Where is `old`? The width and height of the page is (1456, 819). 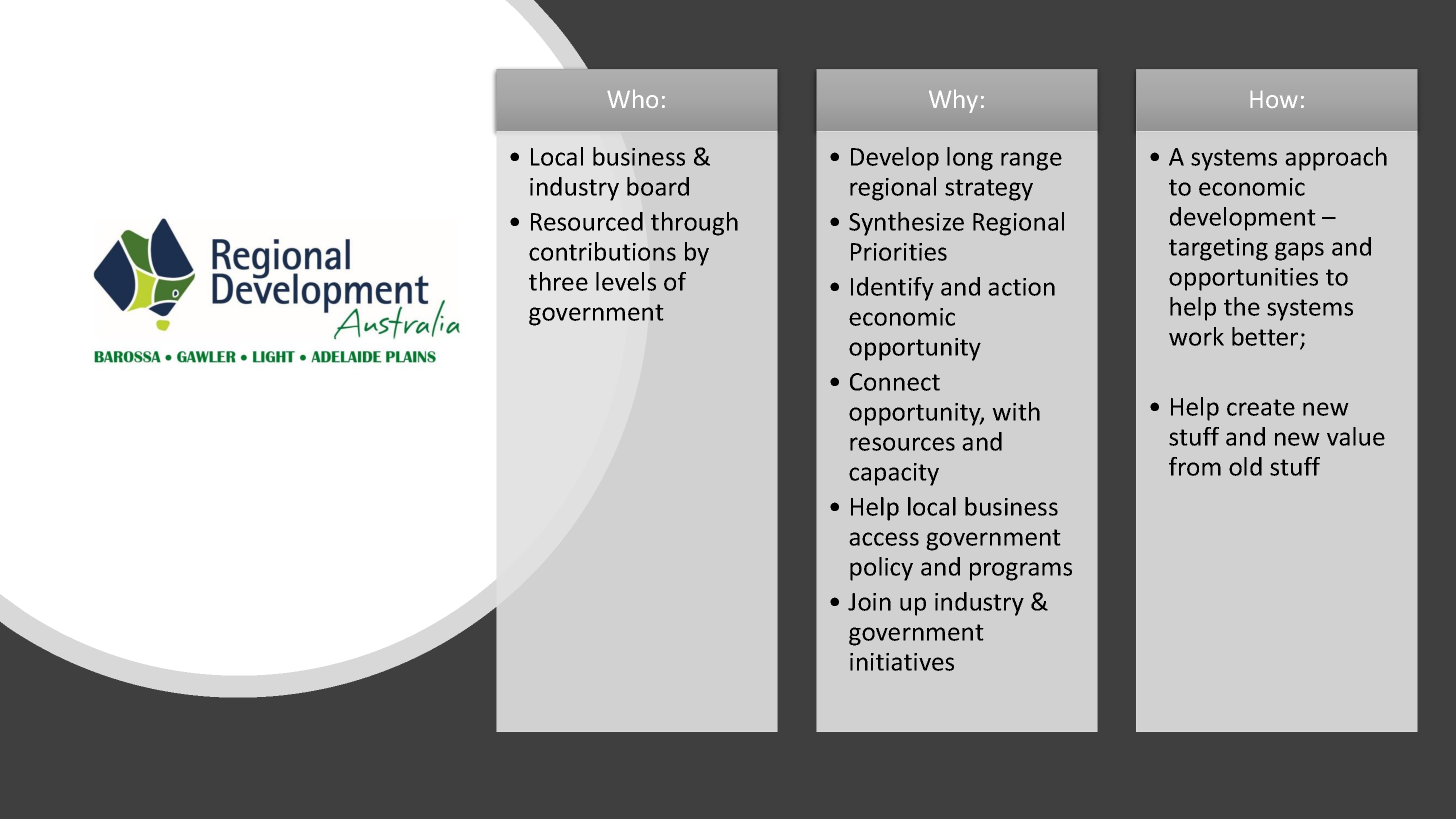 old is located at coordinates (1245, 466).
